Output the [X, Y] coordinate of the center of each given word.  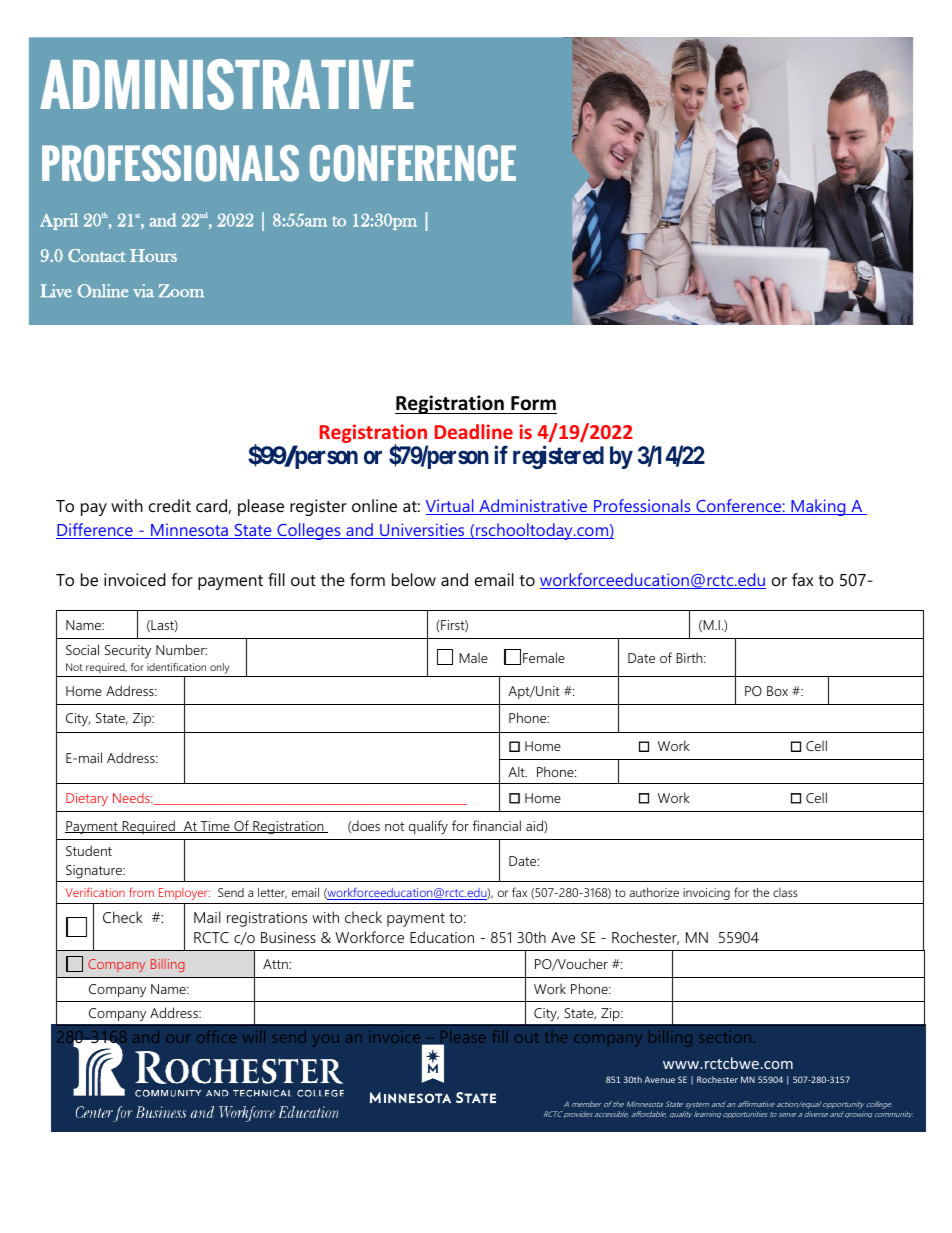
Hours [153, 255]
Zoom [181, 290]
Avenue [660, 1079]
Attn [276, 964]
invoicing [706, 894]
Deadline [474, 431]
